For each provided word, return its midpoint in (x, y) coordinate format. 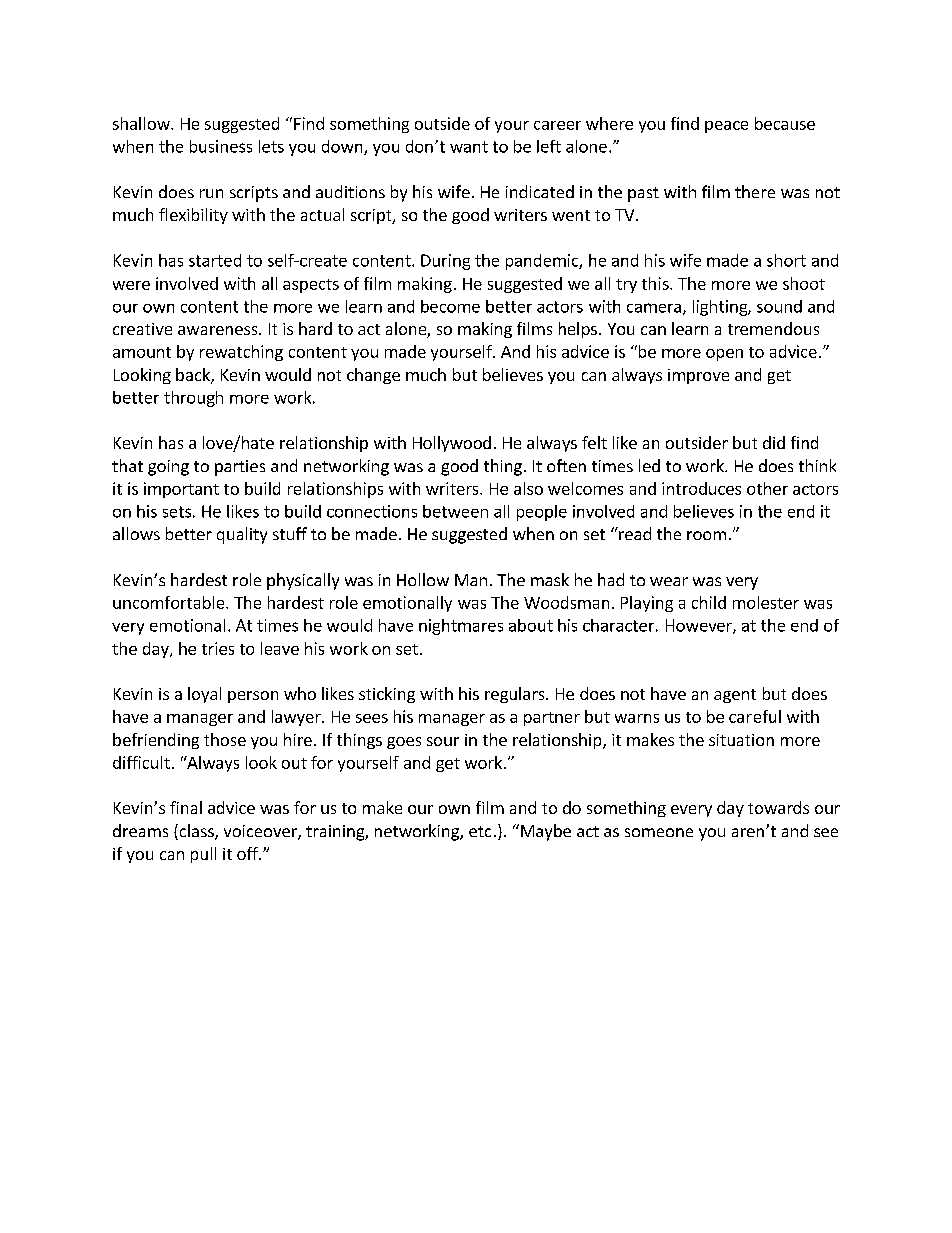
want (469, 147)
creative (142, 329)
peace (726, 127)
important (181, 490)
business (221, 146)
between (455, 511)
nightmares (461, 627)
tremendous (773, 328)
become (450, 306)
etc (480, 831)
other (767, 488)
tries (218, 648)
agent (735, 696)
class (196, 832)
